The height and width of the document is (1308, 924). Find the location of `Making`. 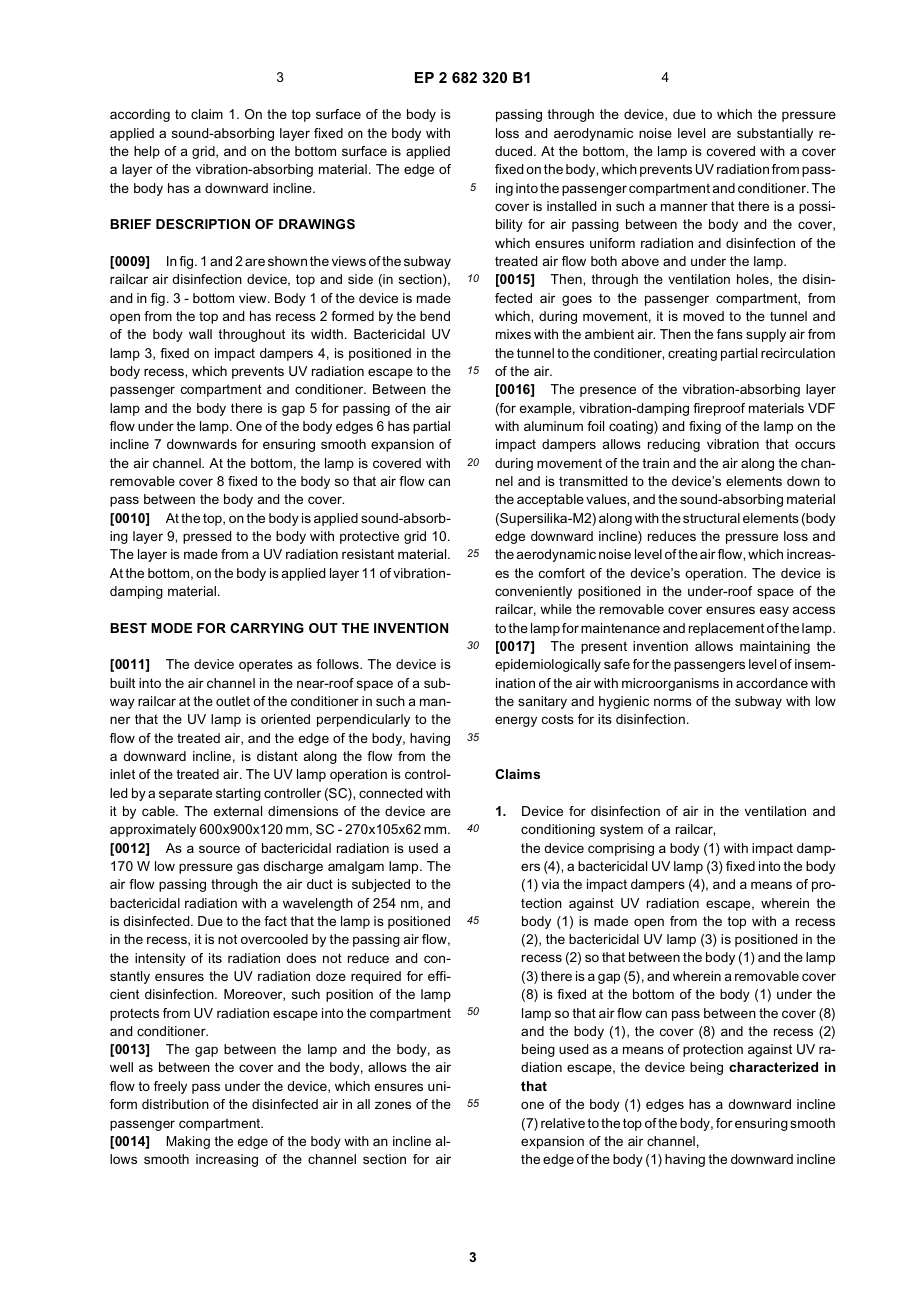

Making is located at coordinates (188, 1142).
